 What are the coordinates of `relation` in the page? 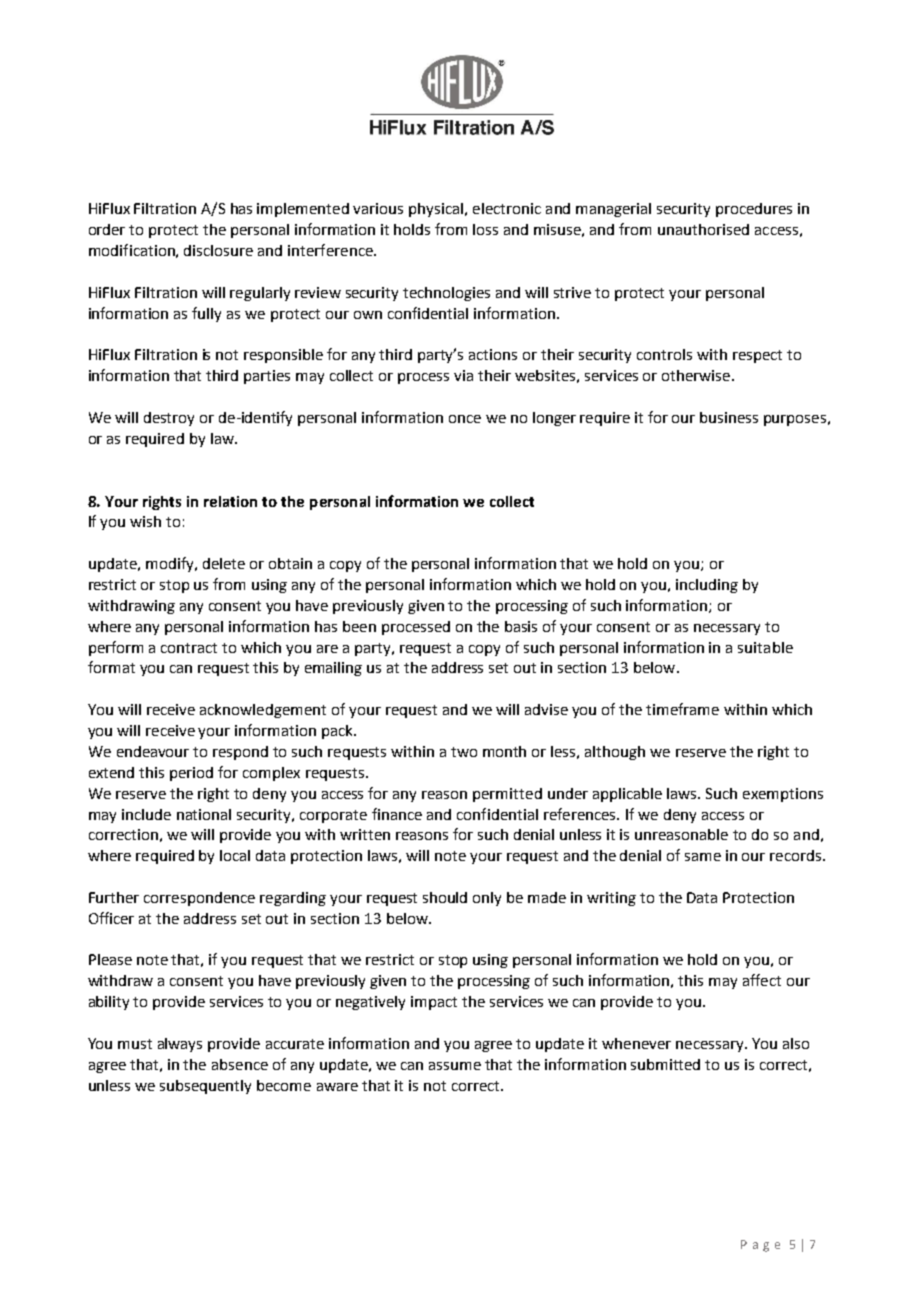 It's located at (230, 501).
